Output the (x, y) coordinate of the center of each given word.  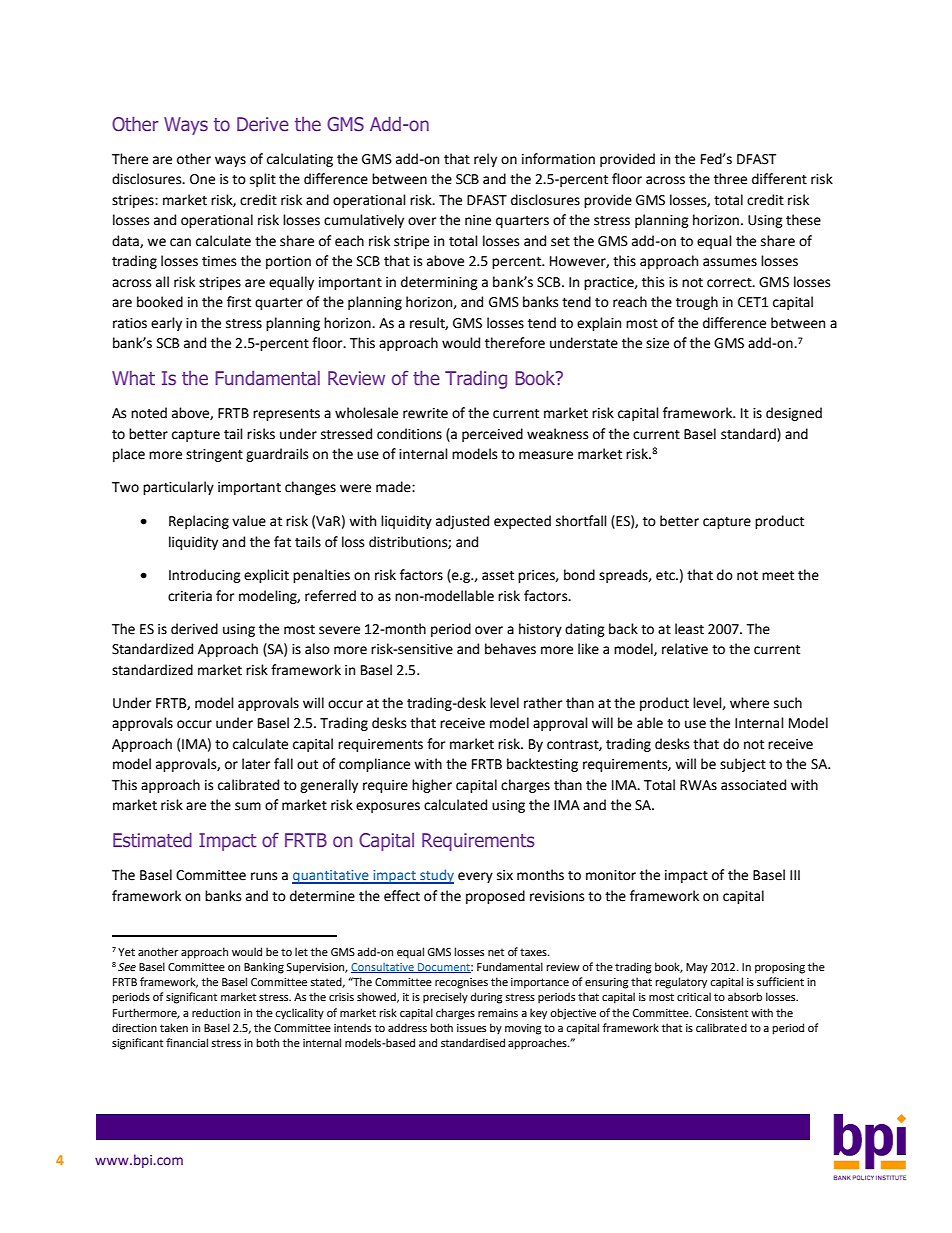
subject (743, 765)
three (730, 179)
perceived (492, 435)
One (202, 179)
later (256, 764)
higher (432, 786)
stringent (214, 455)
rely (485, 160)
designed (794, 414)
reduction (216, 1012)
